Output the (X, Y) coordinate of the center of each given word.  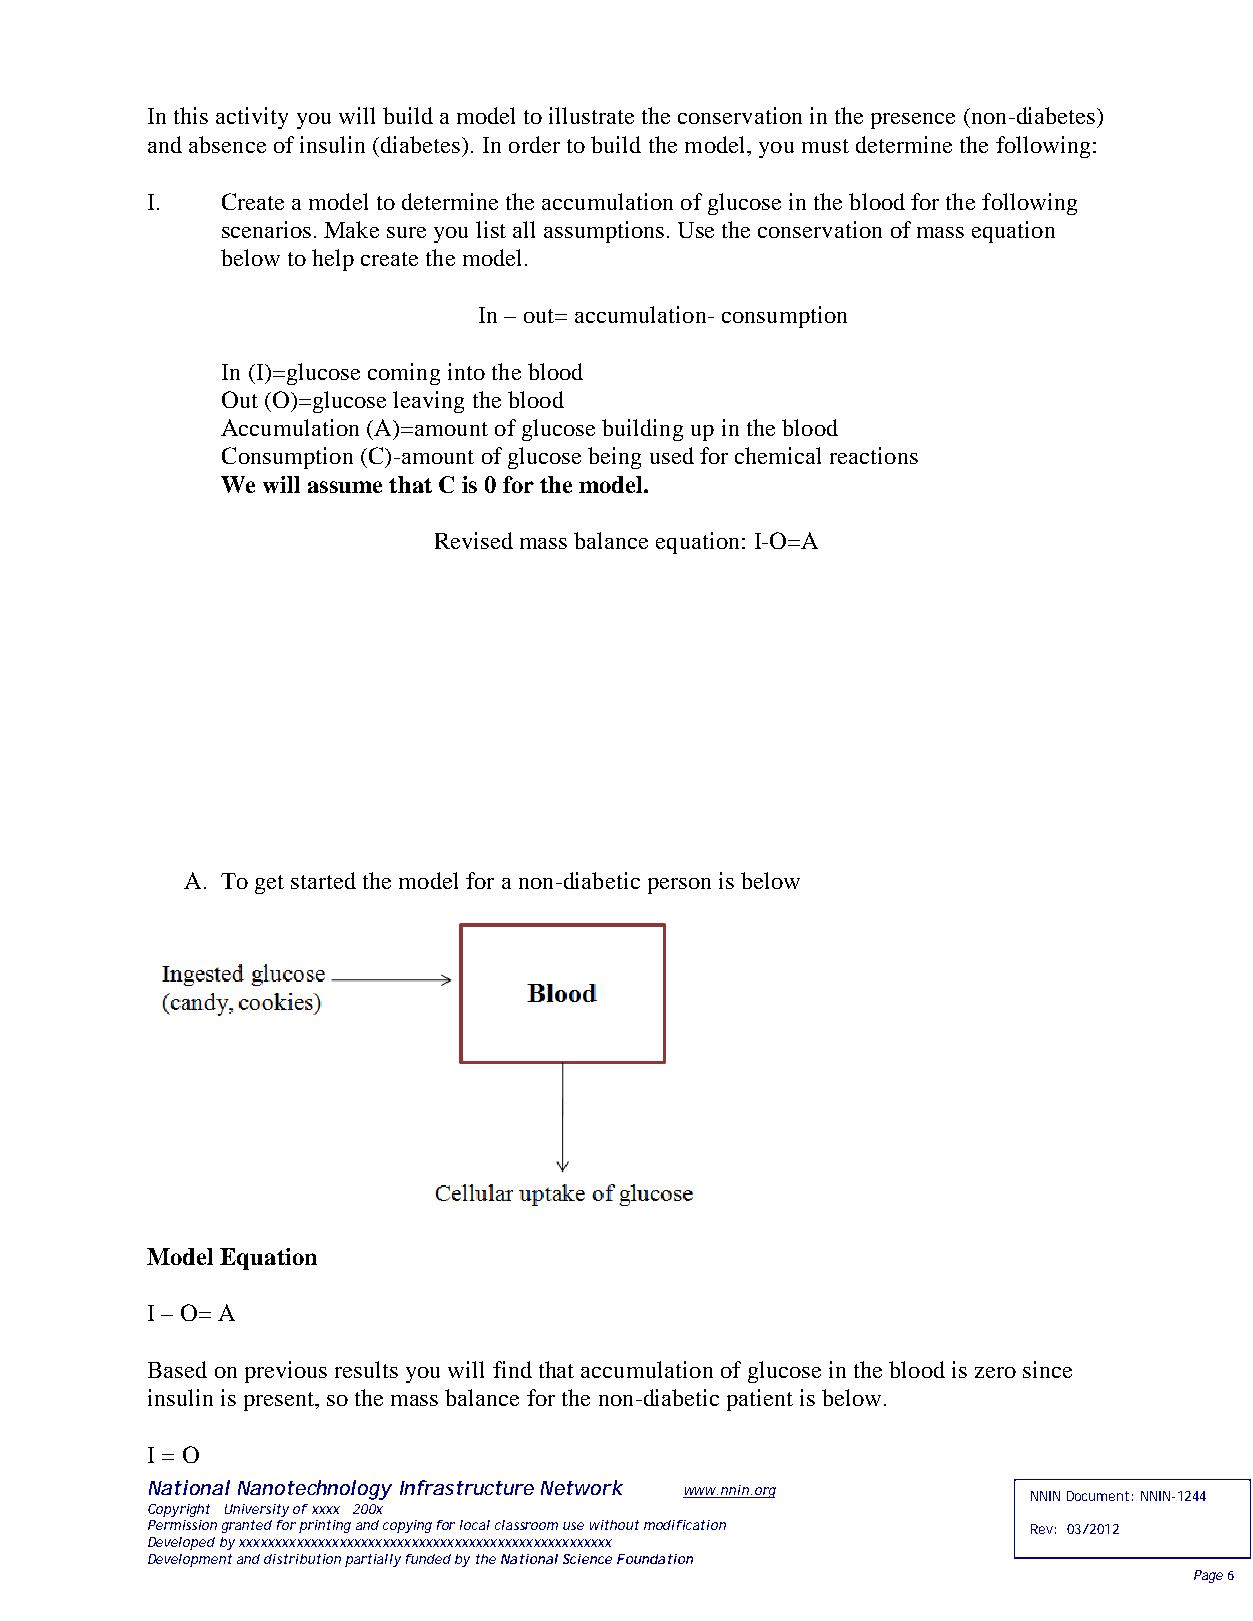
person (679, 886)
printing (325, 1526)
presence (913, 121)
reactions (874, 455)
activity (252, 118)
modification (685, 1525)
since (1047, 1369)
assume (345, 487)
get (269, 884)
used (672, 455)
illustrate (591, 115)
